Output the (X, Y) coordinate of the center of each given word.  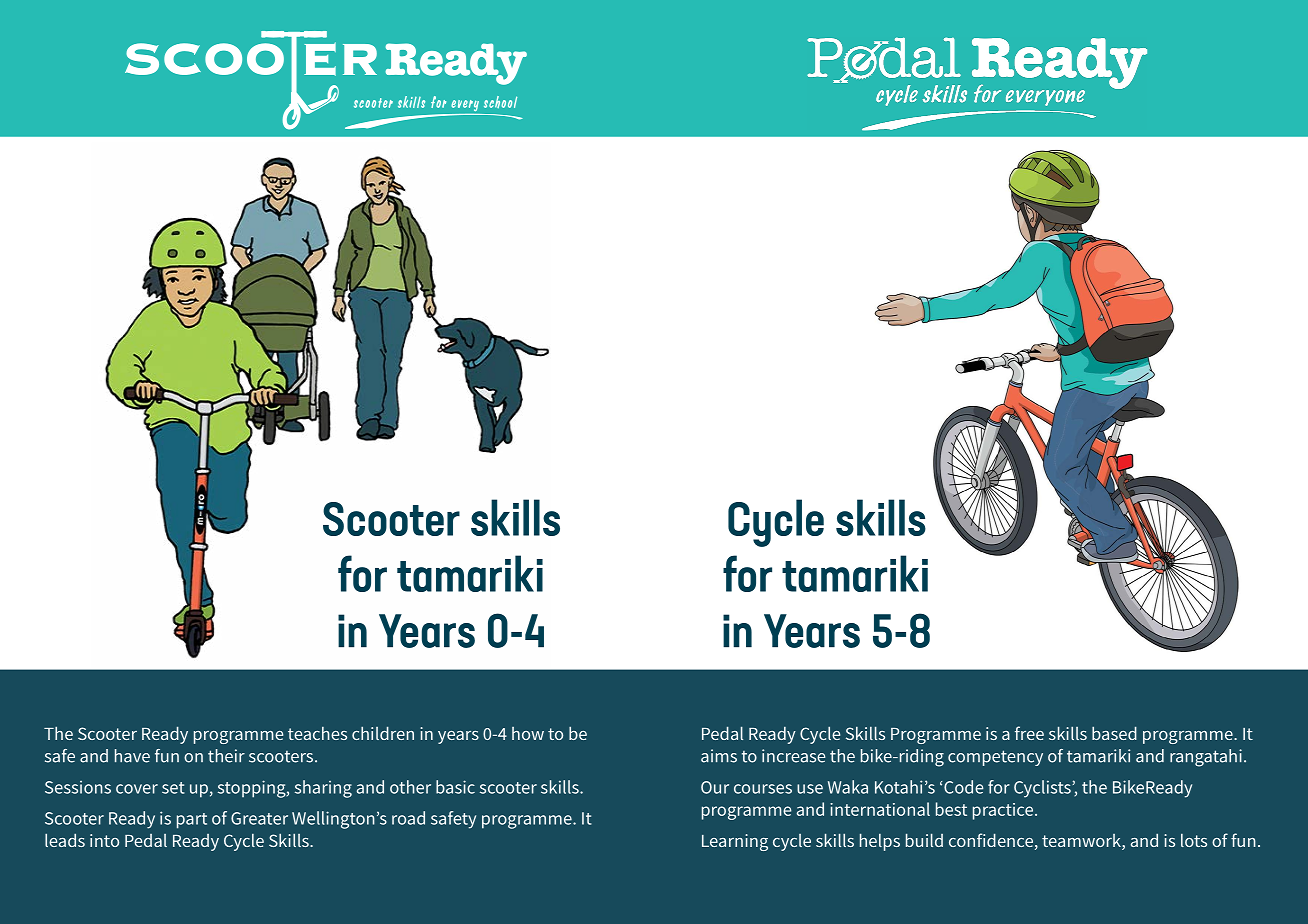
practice (1003, 811)
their (226, 756)
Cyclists (1043, 789)
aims (719, 756)
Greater (259, 818)
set (173, 788)
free (1029, 733)
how (528, 733)
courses (763, 789)
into (104, 840)
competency (995, 758)
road (408, 818)
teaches (317, 733)
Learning (735, 842)
